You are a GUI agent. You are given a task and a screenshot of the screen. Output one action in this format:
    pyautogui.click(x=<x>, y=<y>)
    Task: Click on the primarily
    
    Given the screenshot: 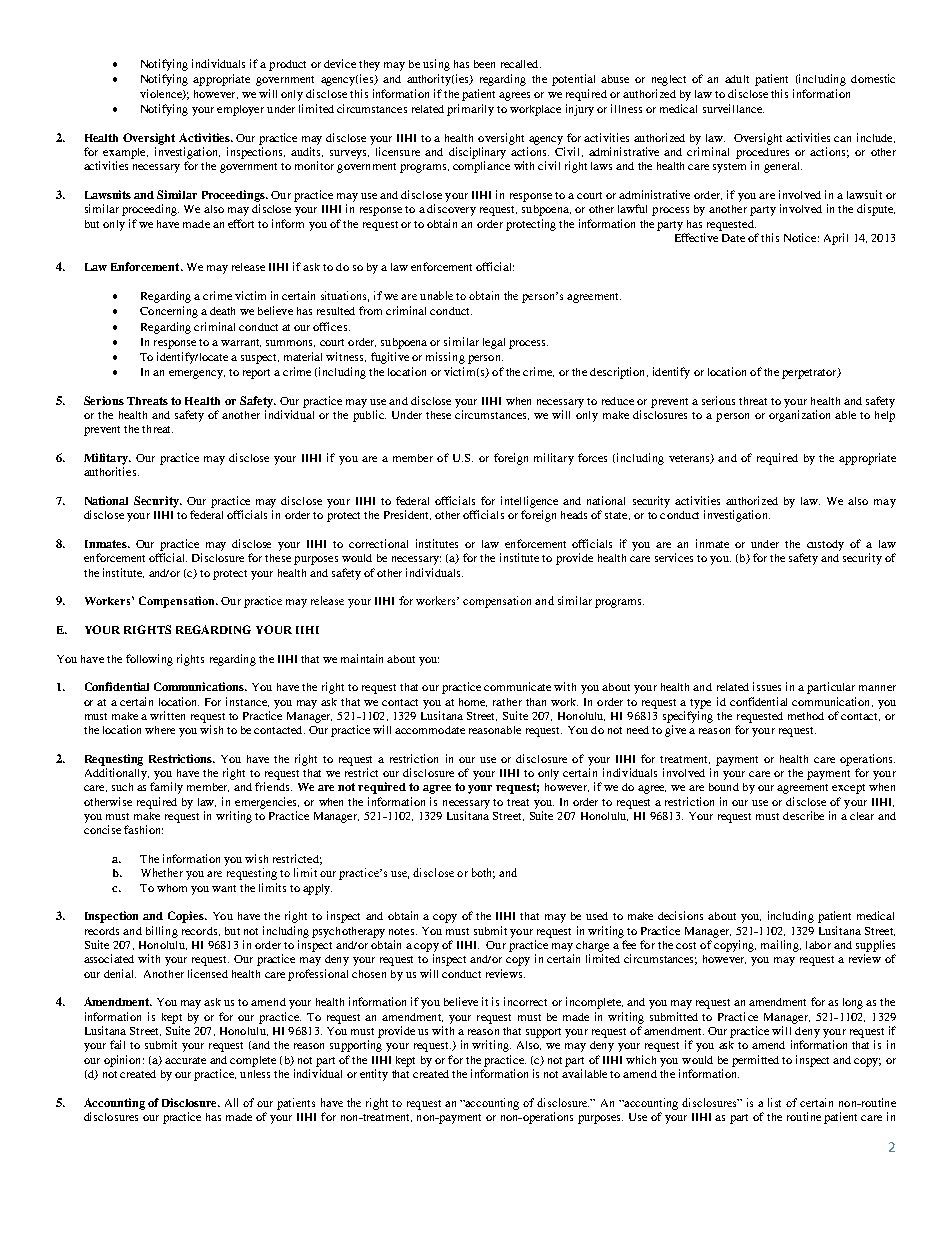 What is the action you would take?
    pyautogui.click(x=470, y=110)
